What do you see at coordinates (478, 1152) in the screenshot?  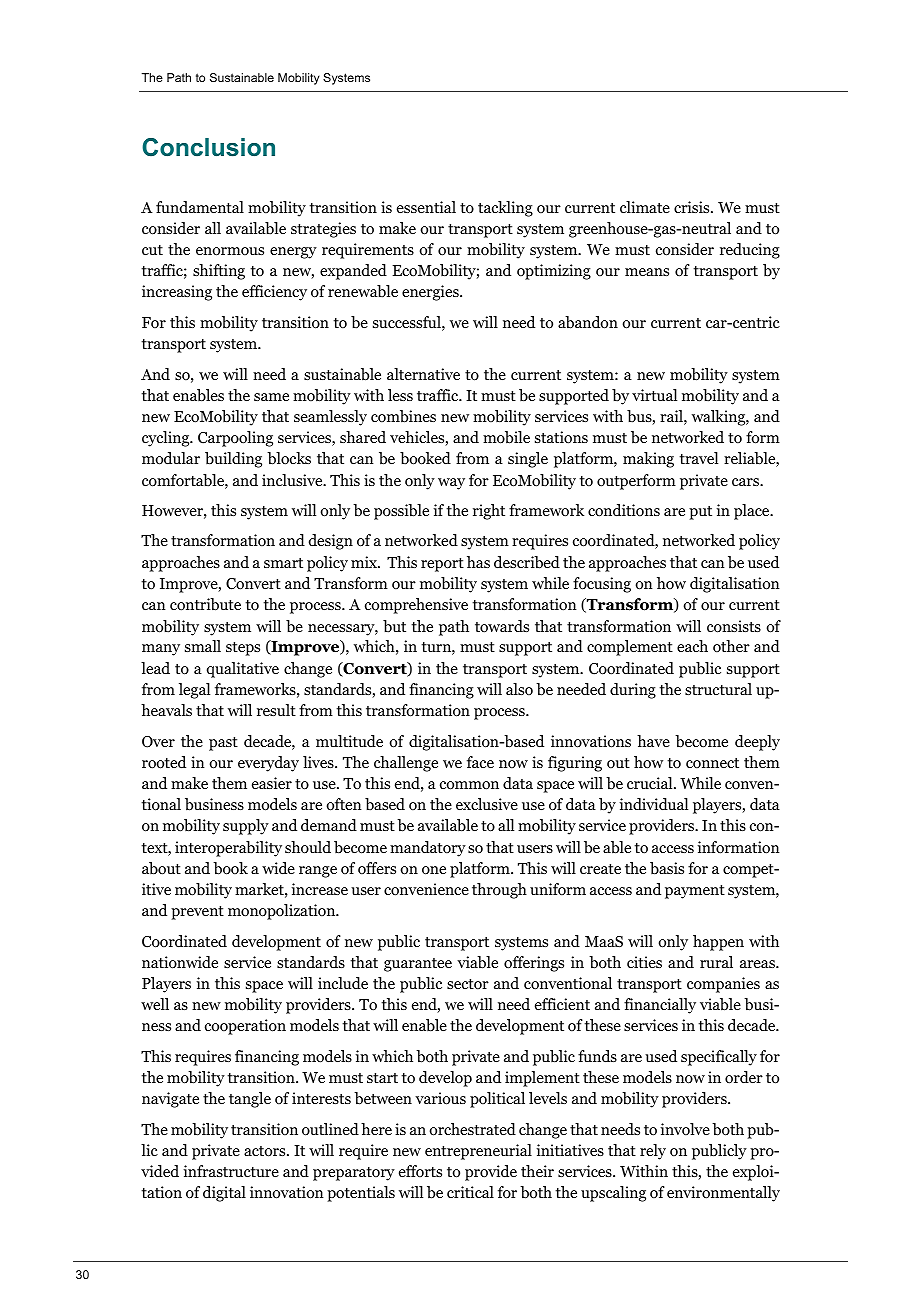 I see `entrepreneurial` at bounding box center [478, 1152].
